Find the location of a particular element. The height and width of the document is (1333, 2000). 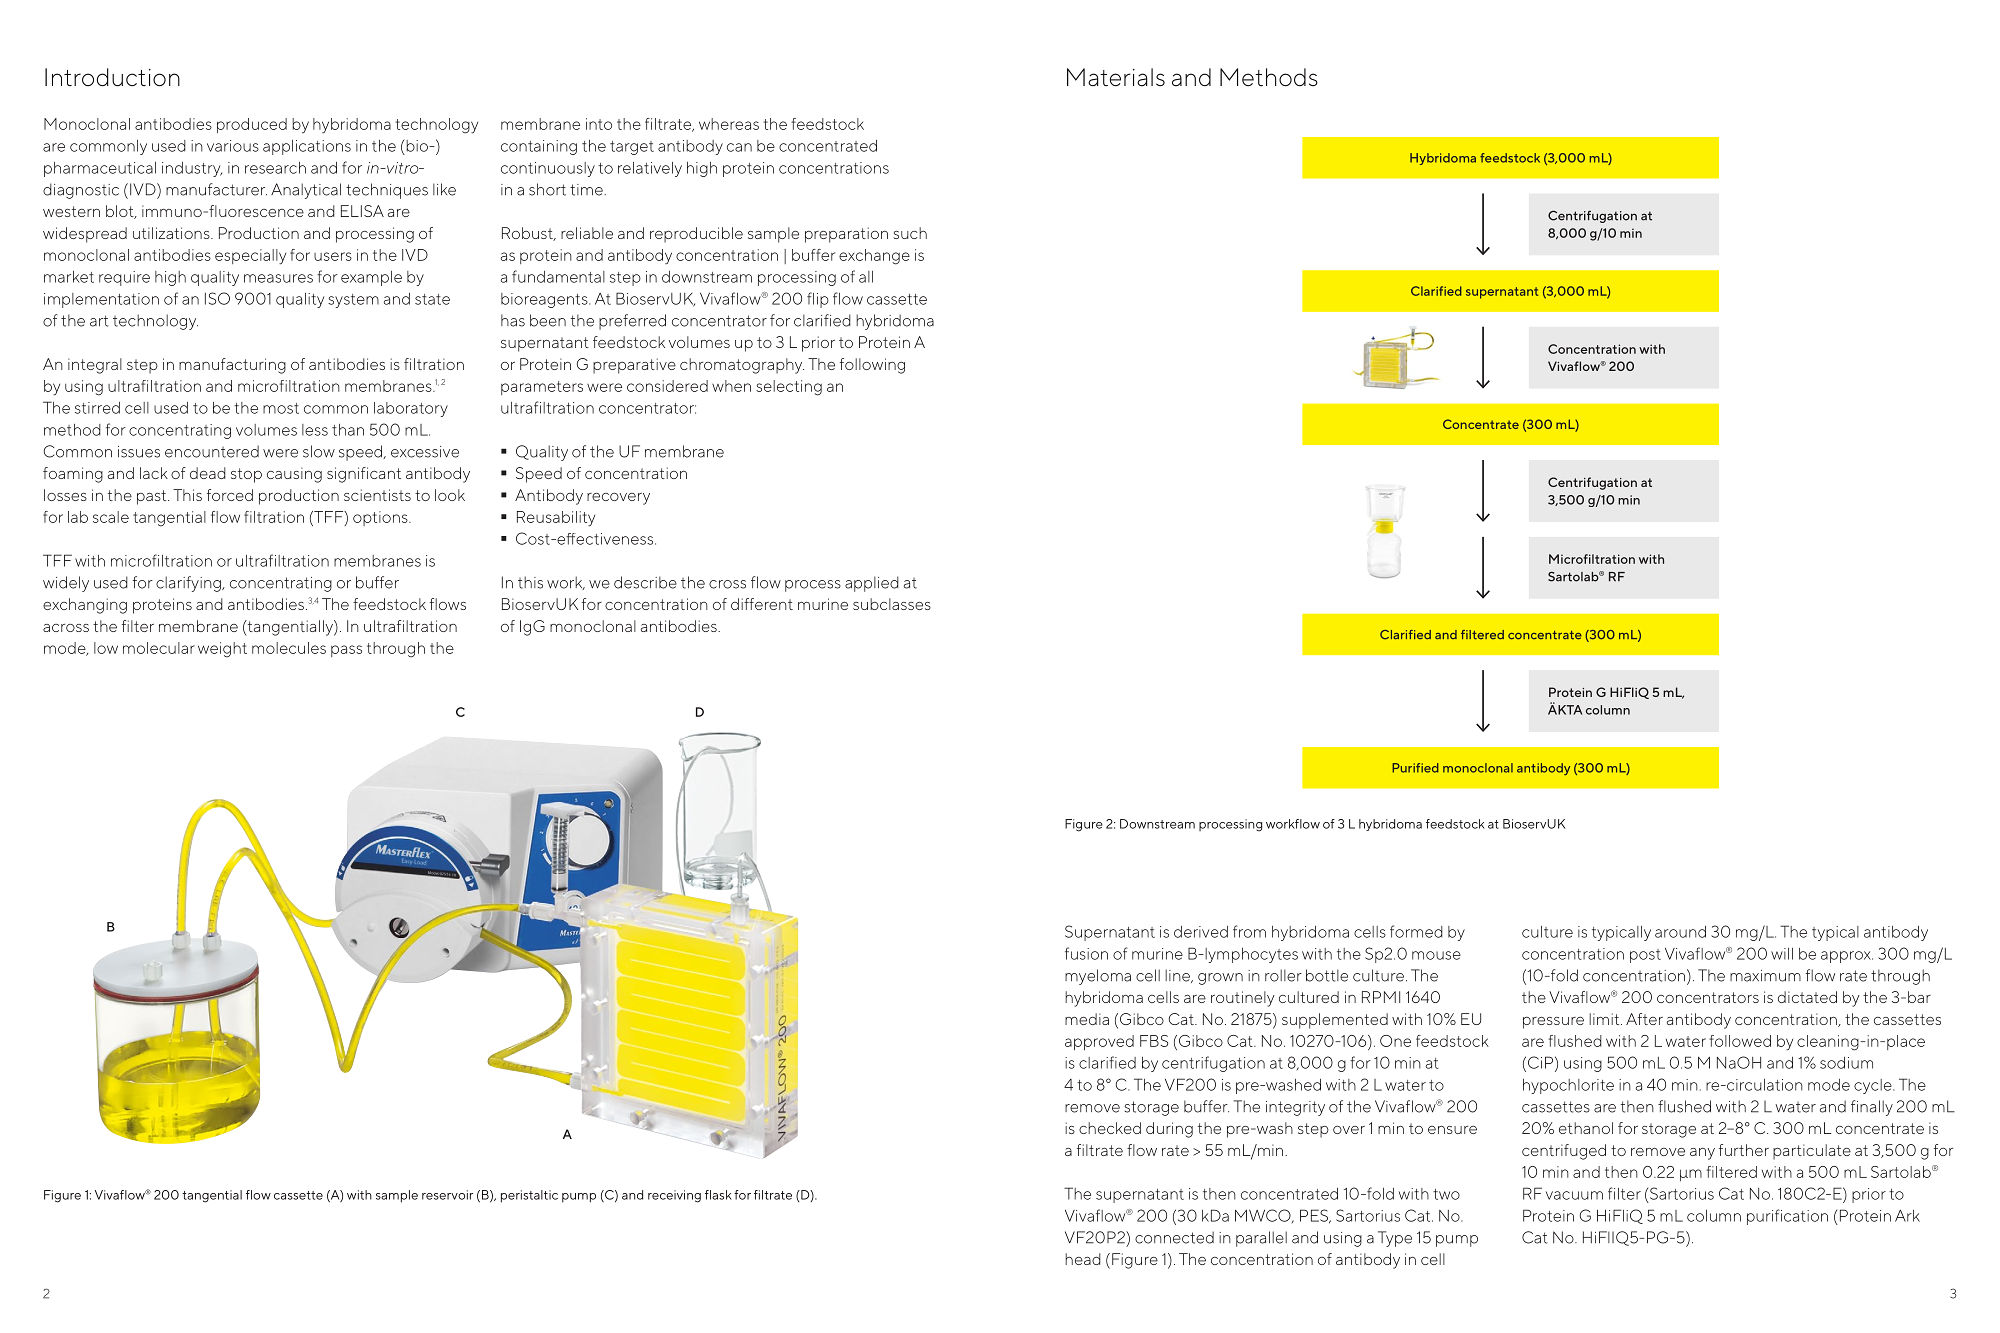

Materials is located at coordinates (1116, 77).
